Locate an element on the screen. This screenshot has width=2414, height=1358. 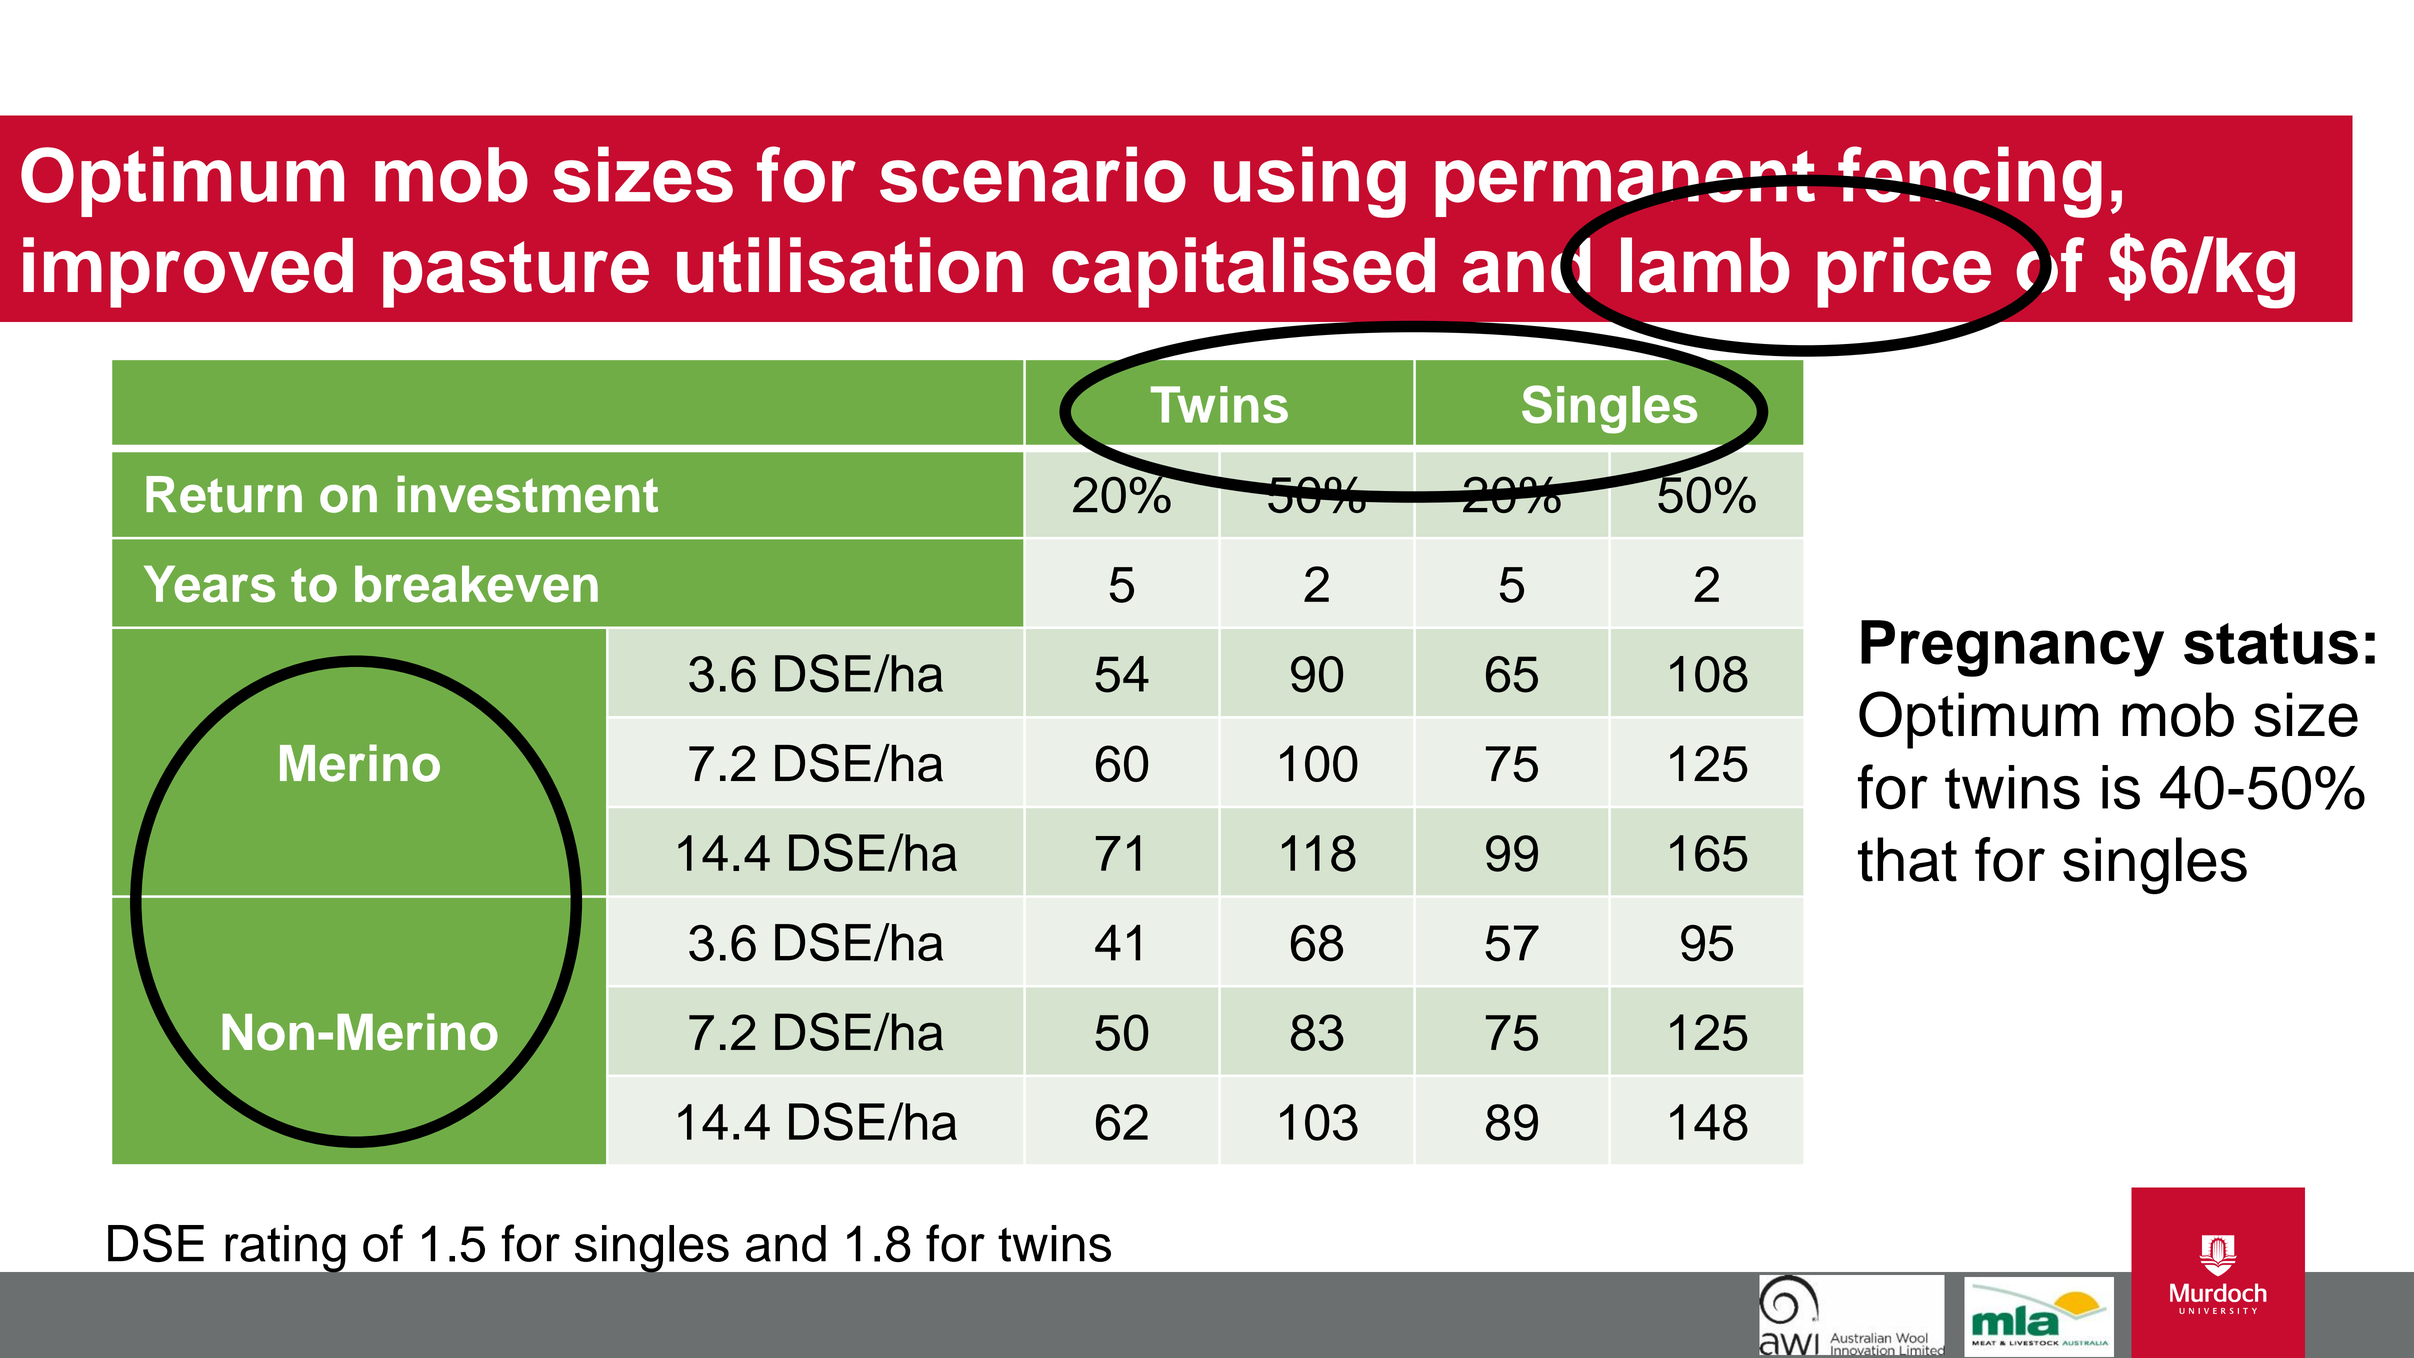
Return is located at coordinates (224, 494).
